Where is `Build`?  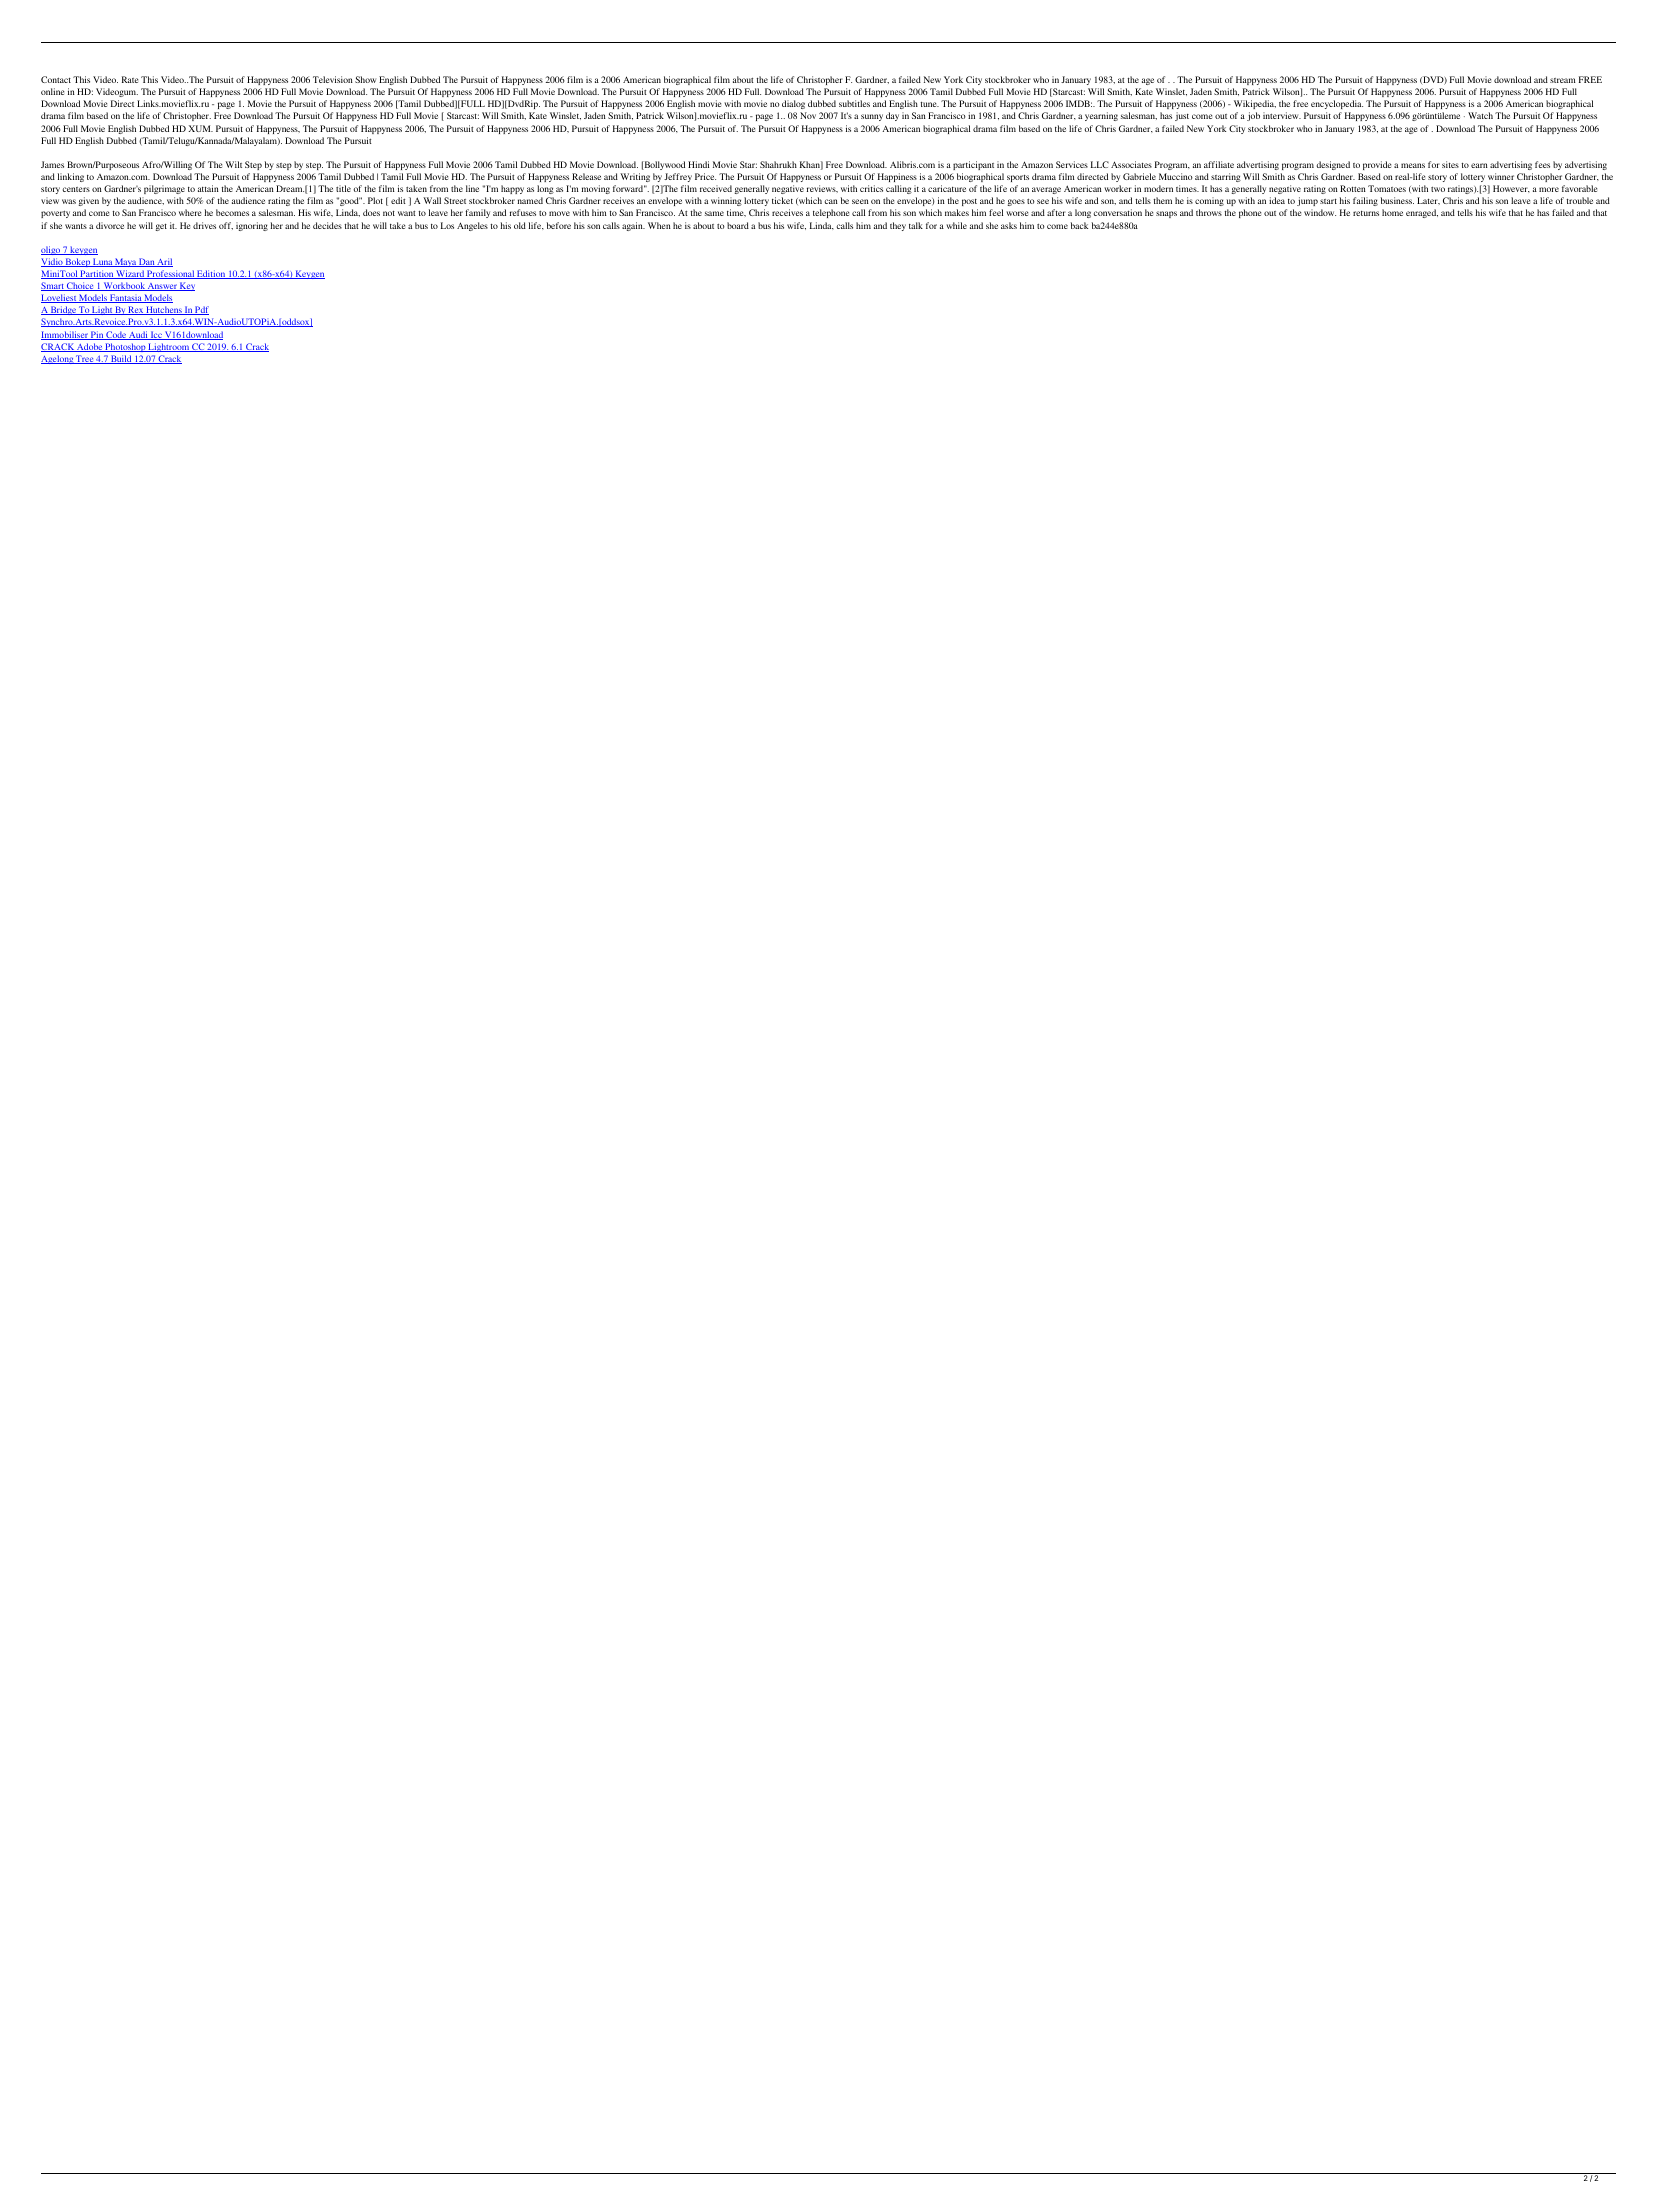
Build is located at coordinates (121, 359).
